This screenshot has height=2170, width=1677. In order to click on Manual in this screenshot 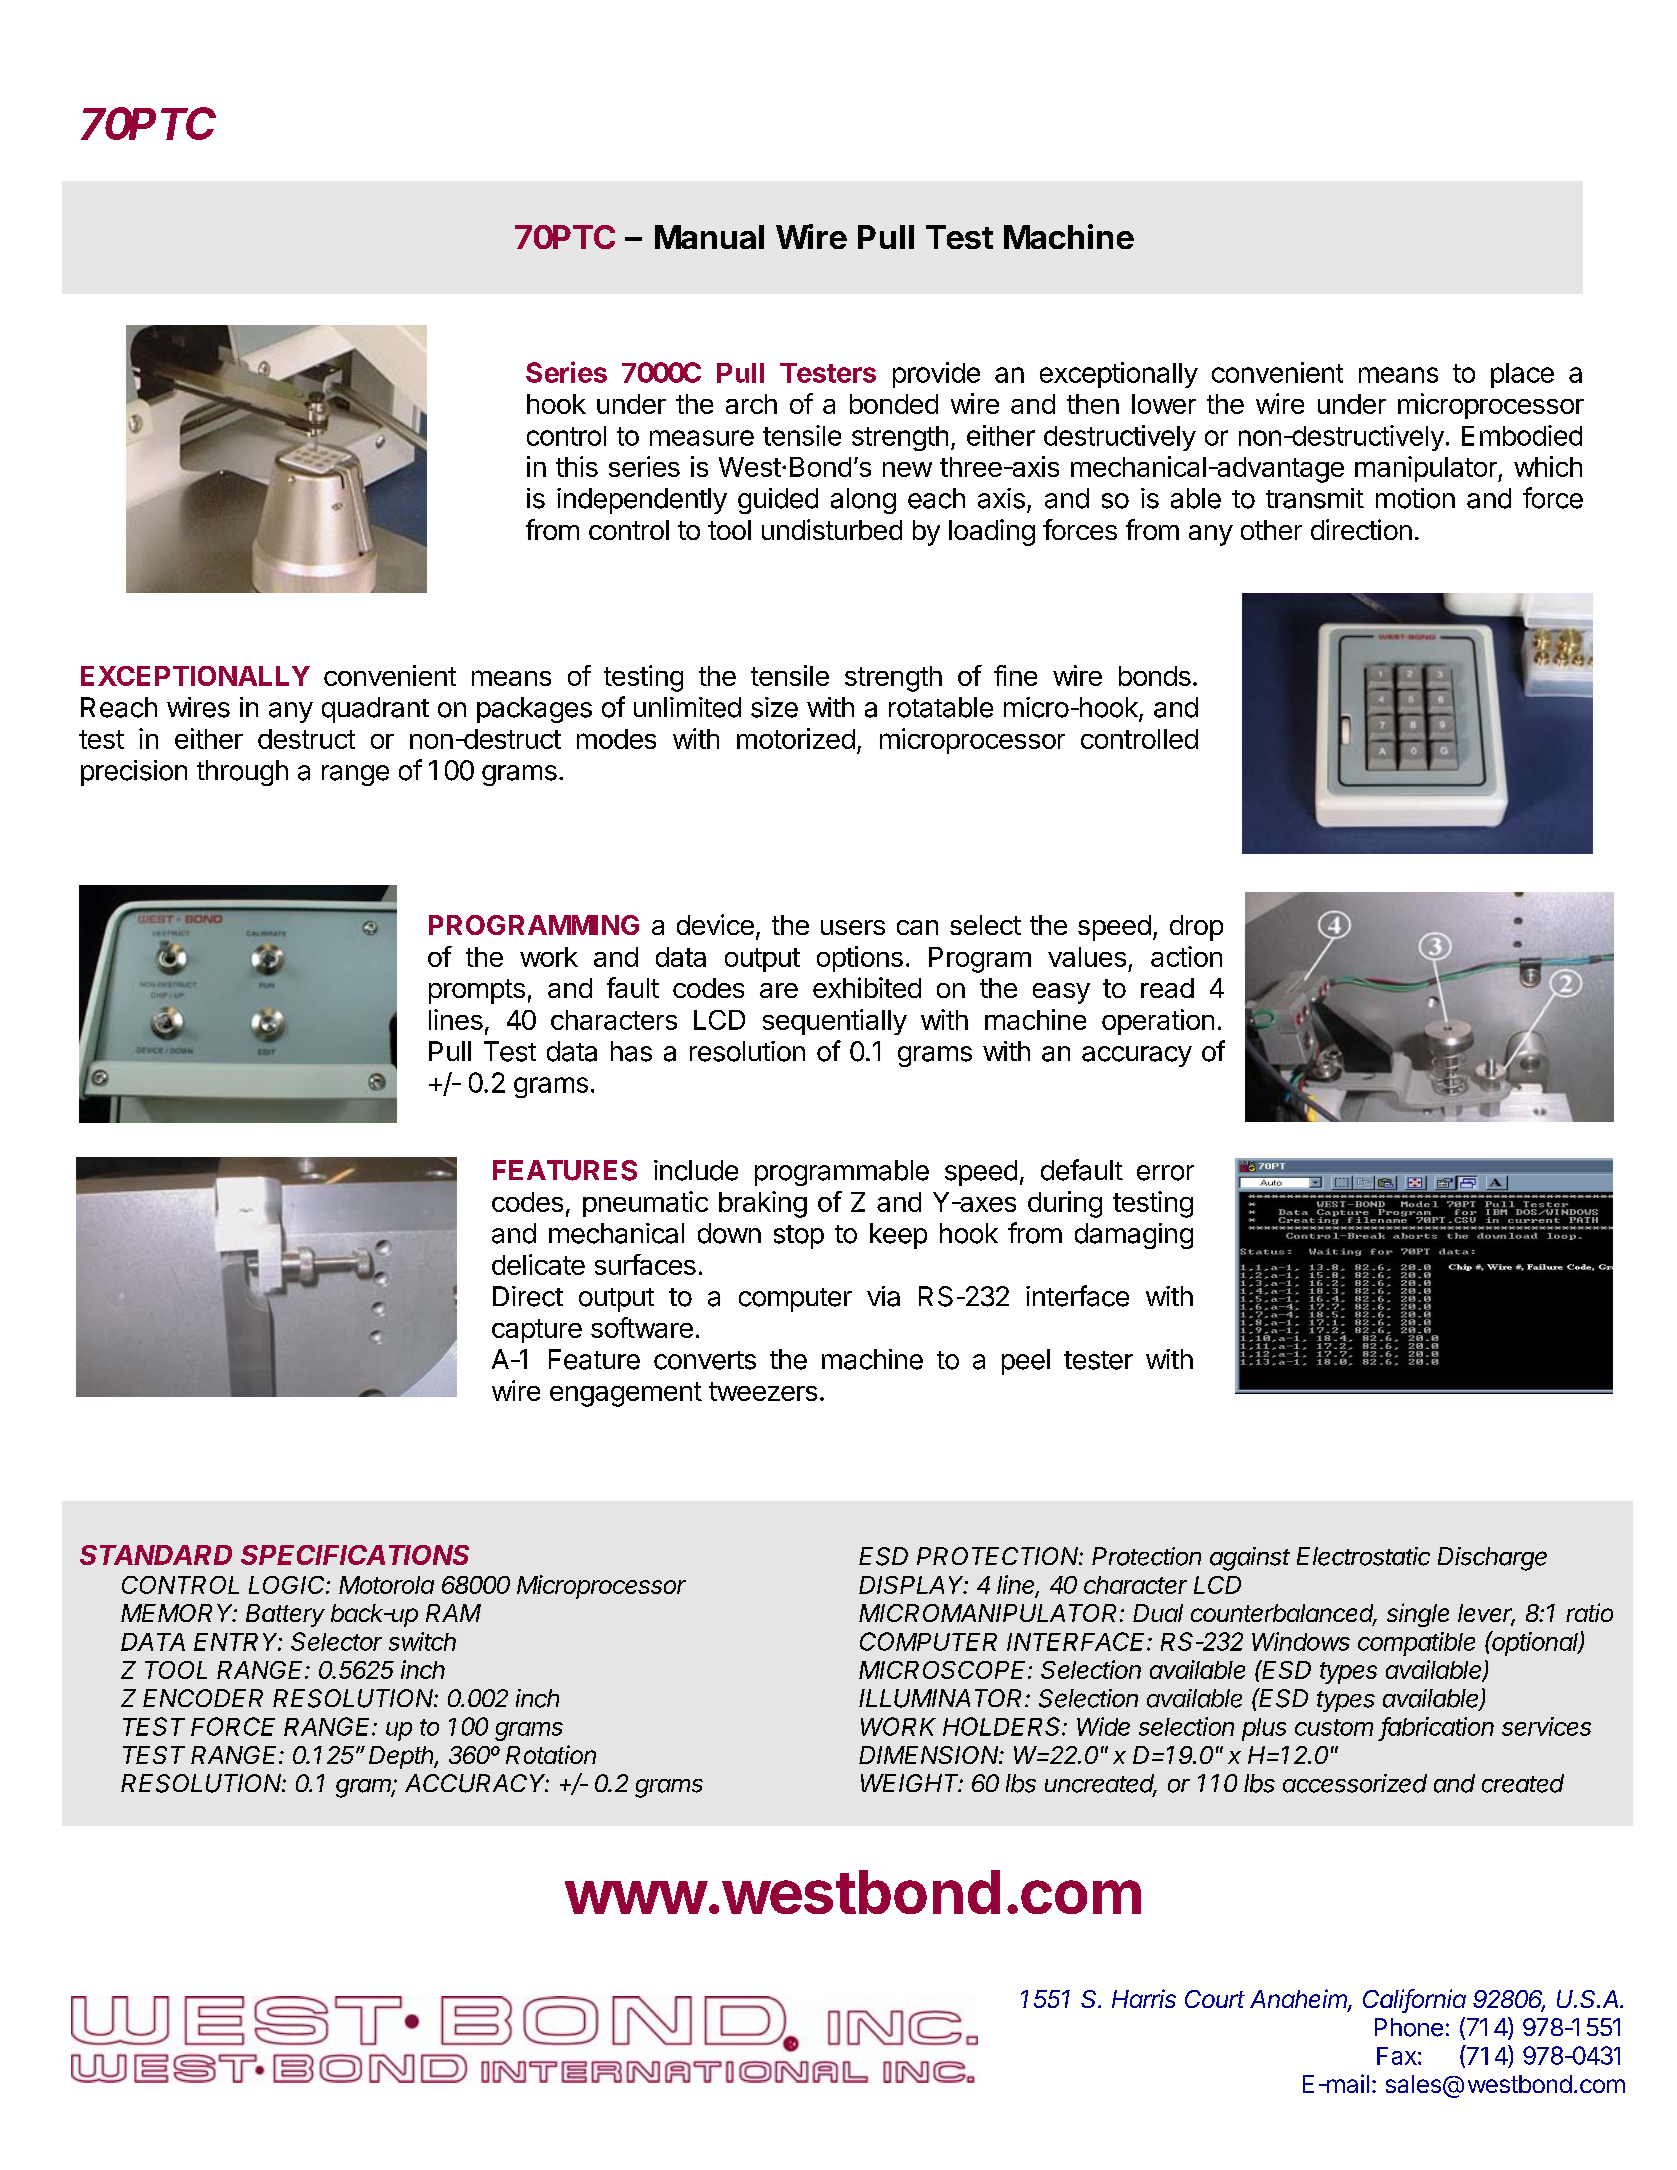, I will do `click(709, 237)`.
